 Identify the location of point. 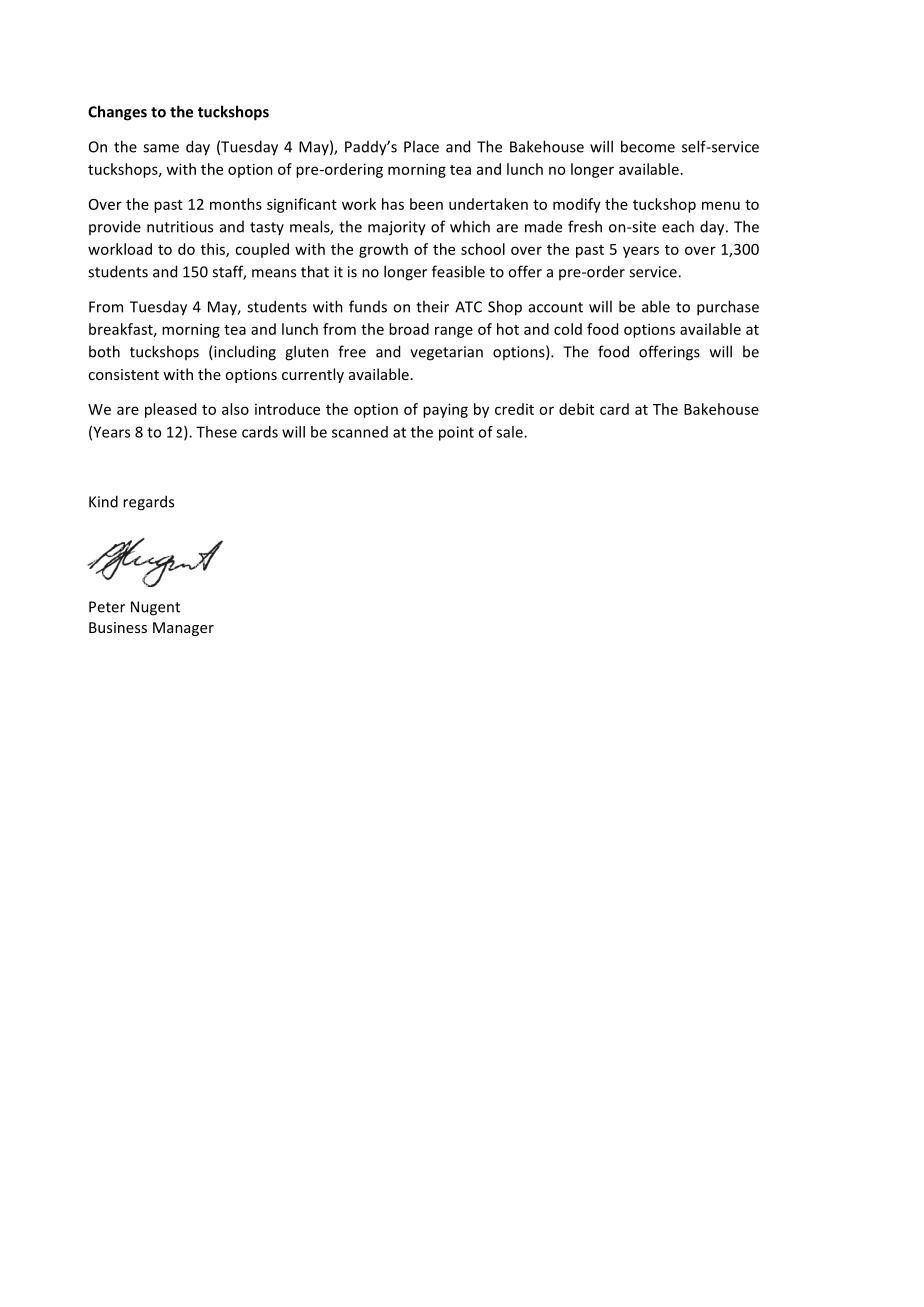
(456, 433).
